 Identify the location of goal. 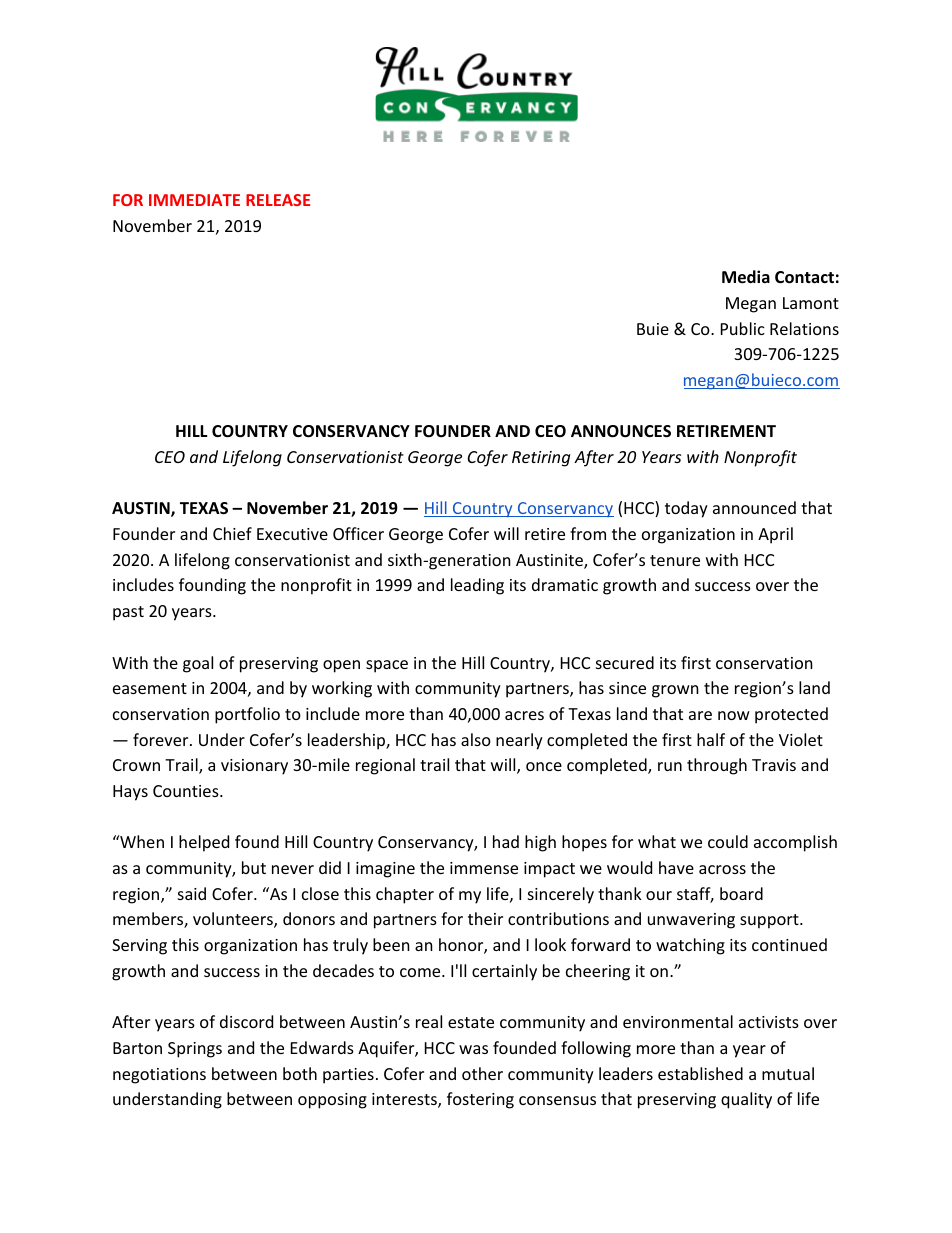
(198, 664).
